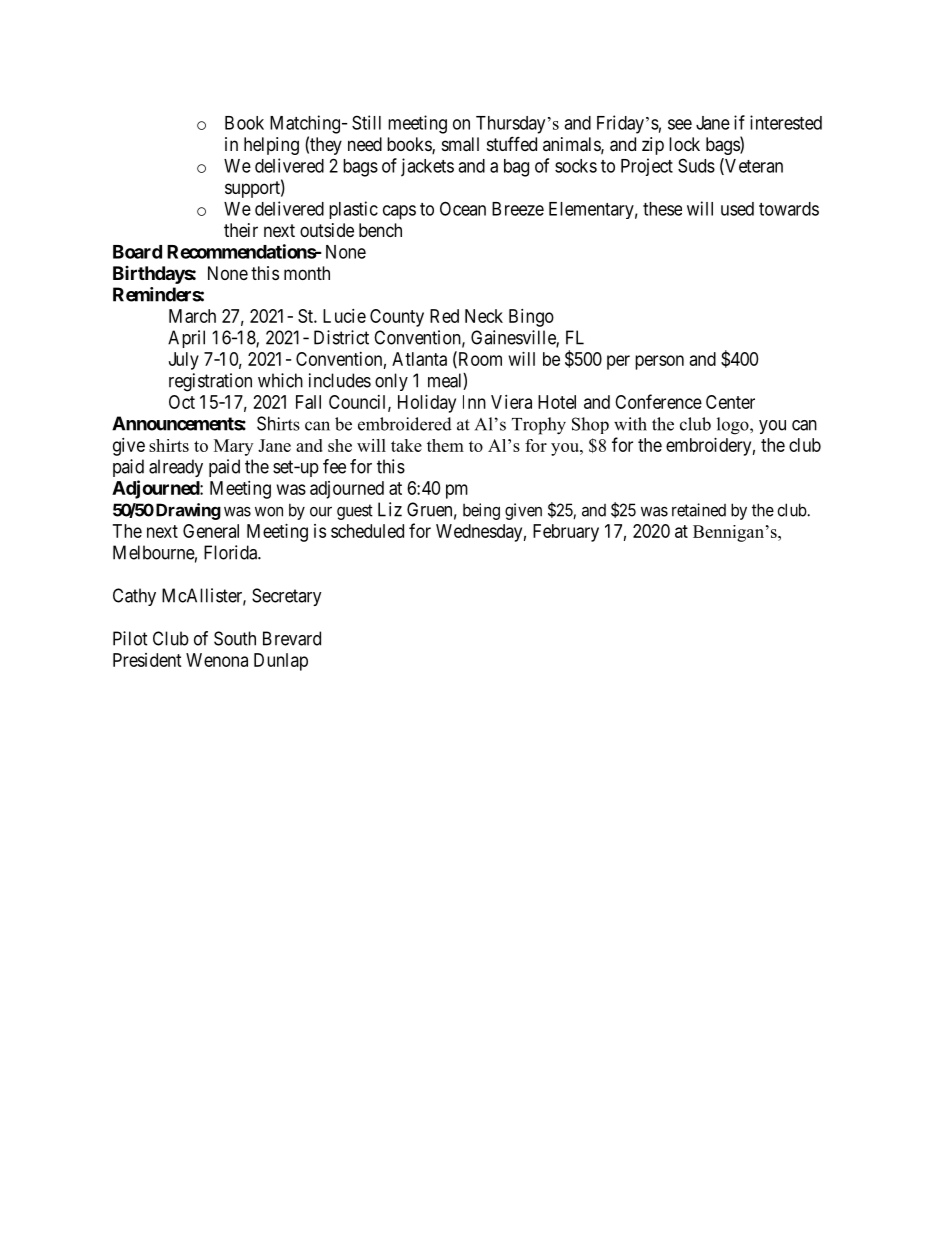 Image resolution: width=952 pixels, height=1233 pixels. I want to click on March, so click(192, 316).
